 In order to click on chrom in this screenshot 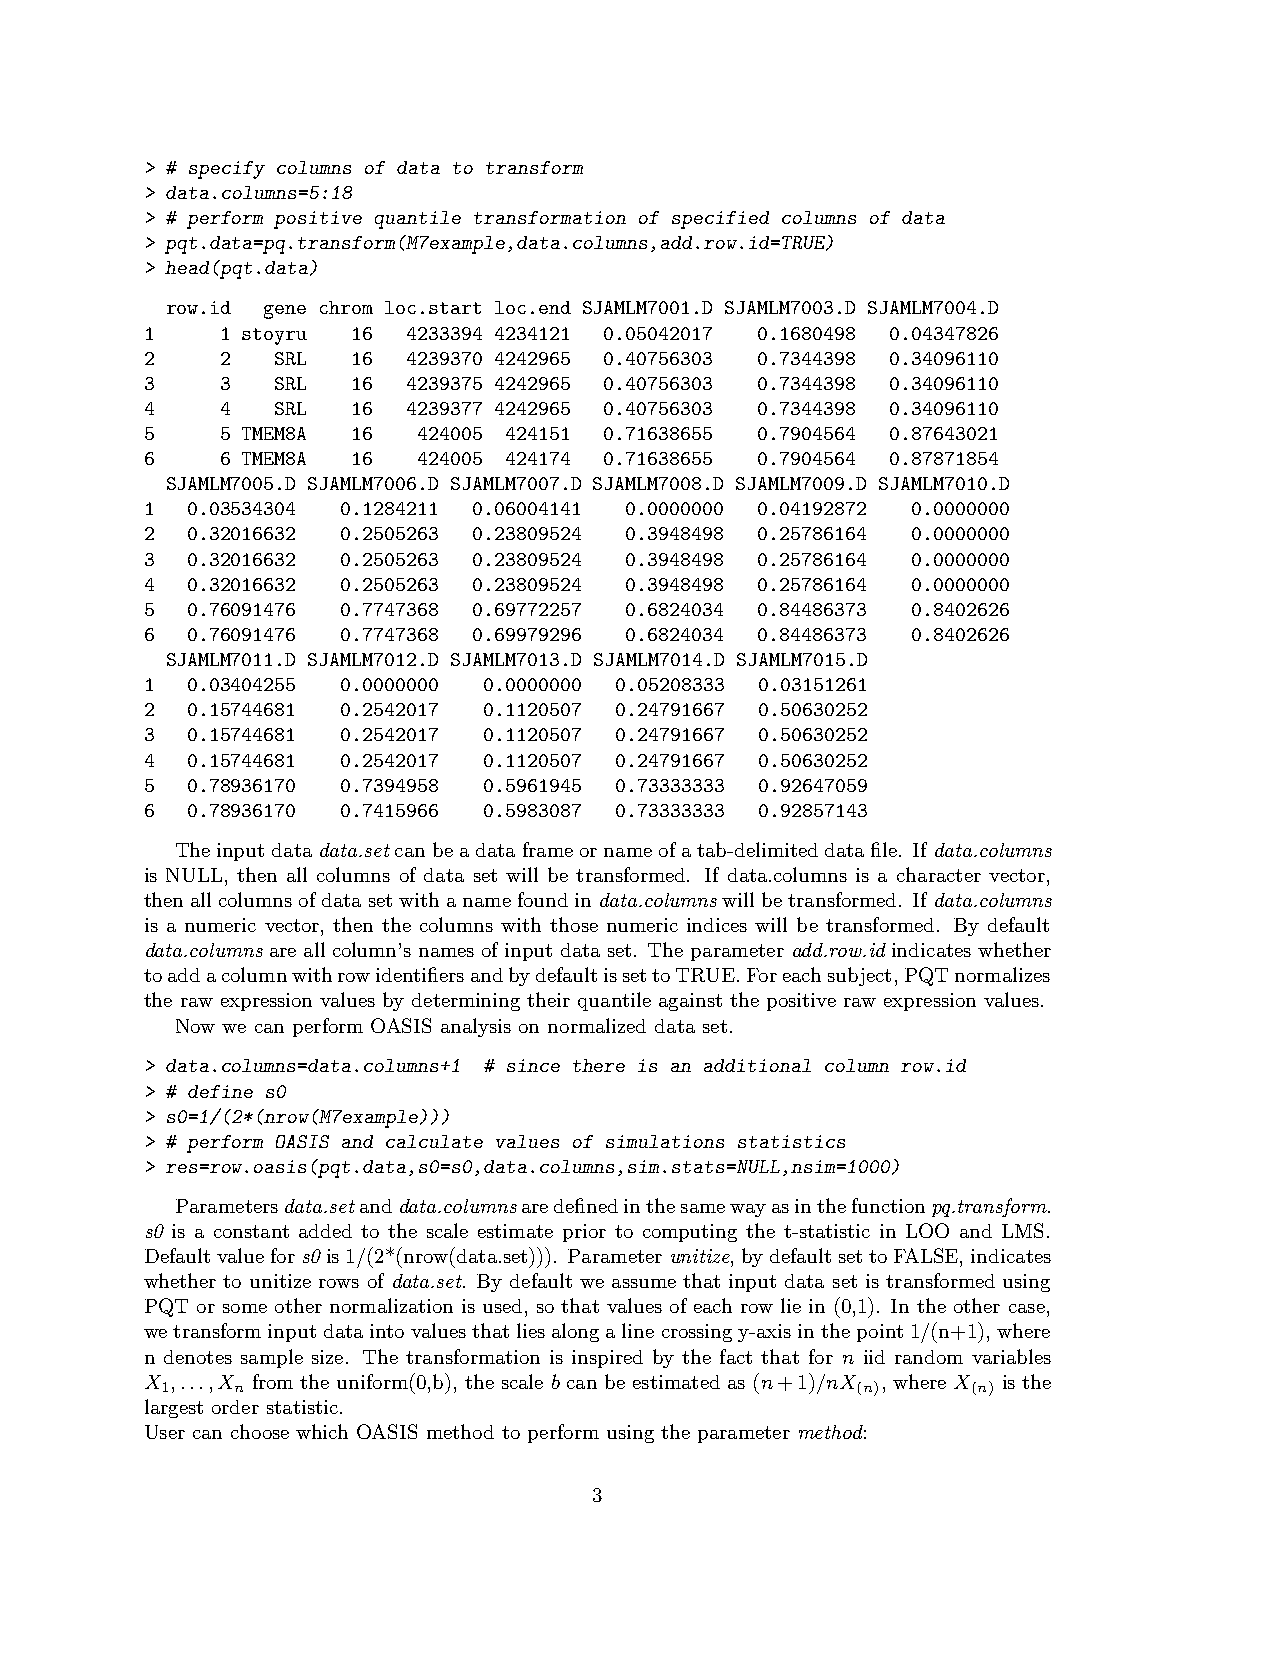, I will do `click(346, 307)`.
